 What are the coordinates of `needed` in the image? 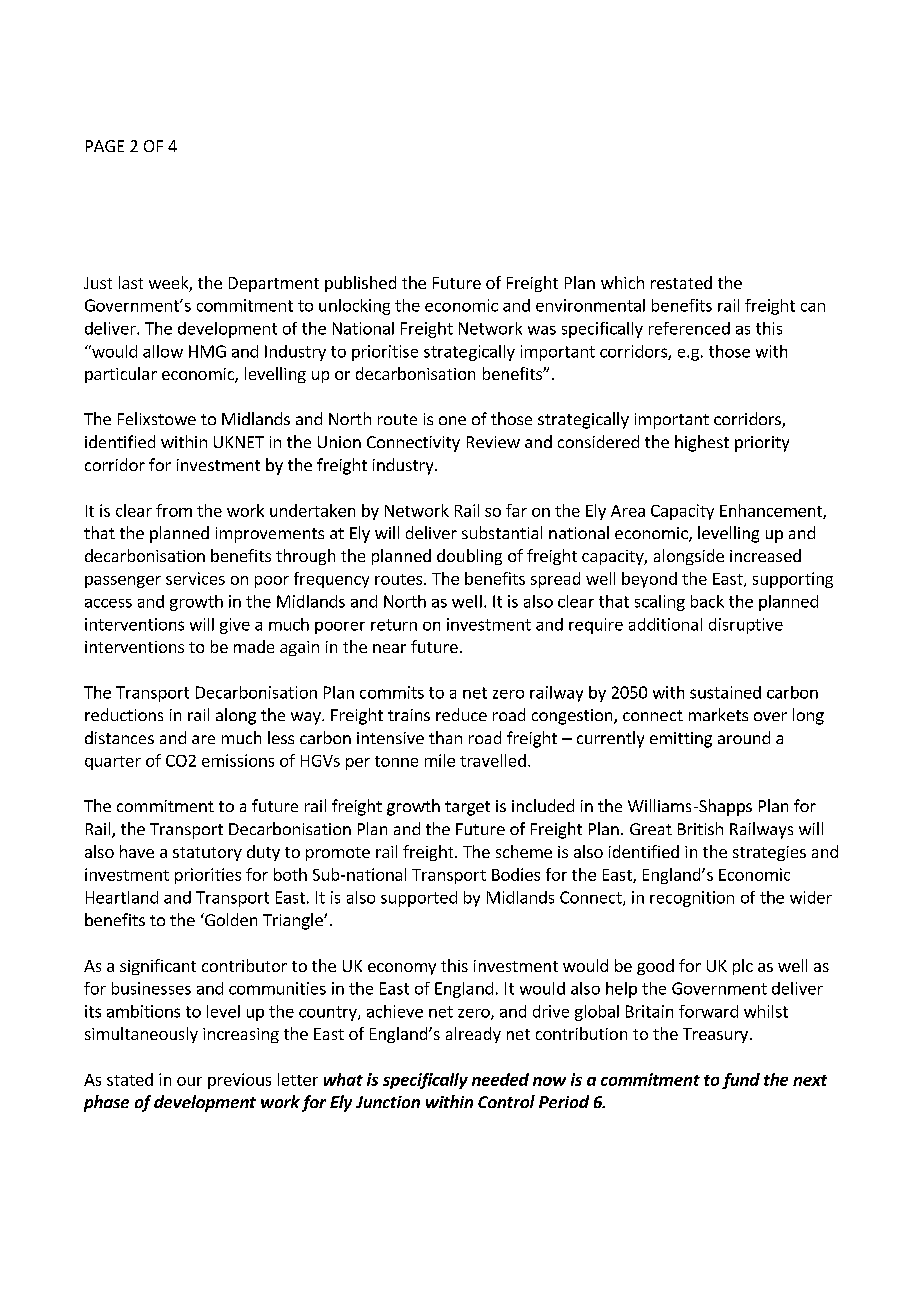 It's located at (500, 1079).
